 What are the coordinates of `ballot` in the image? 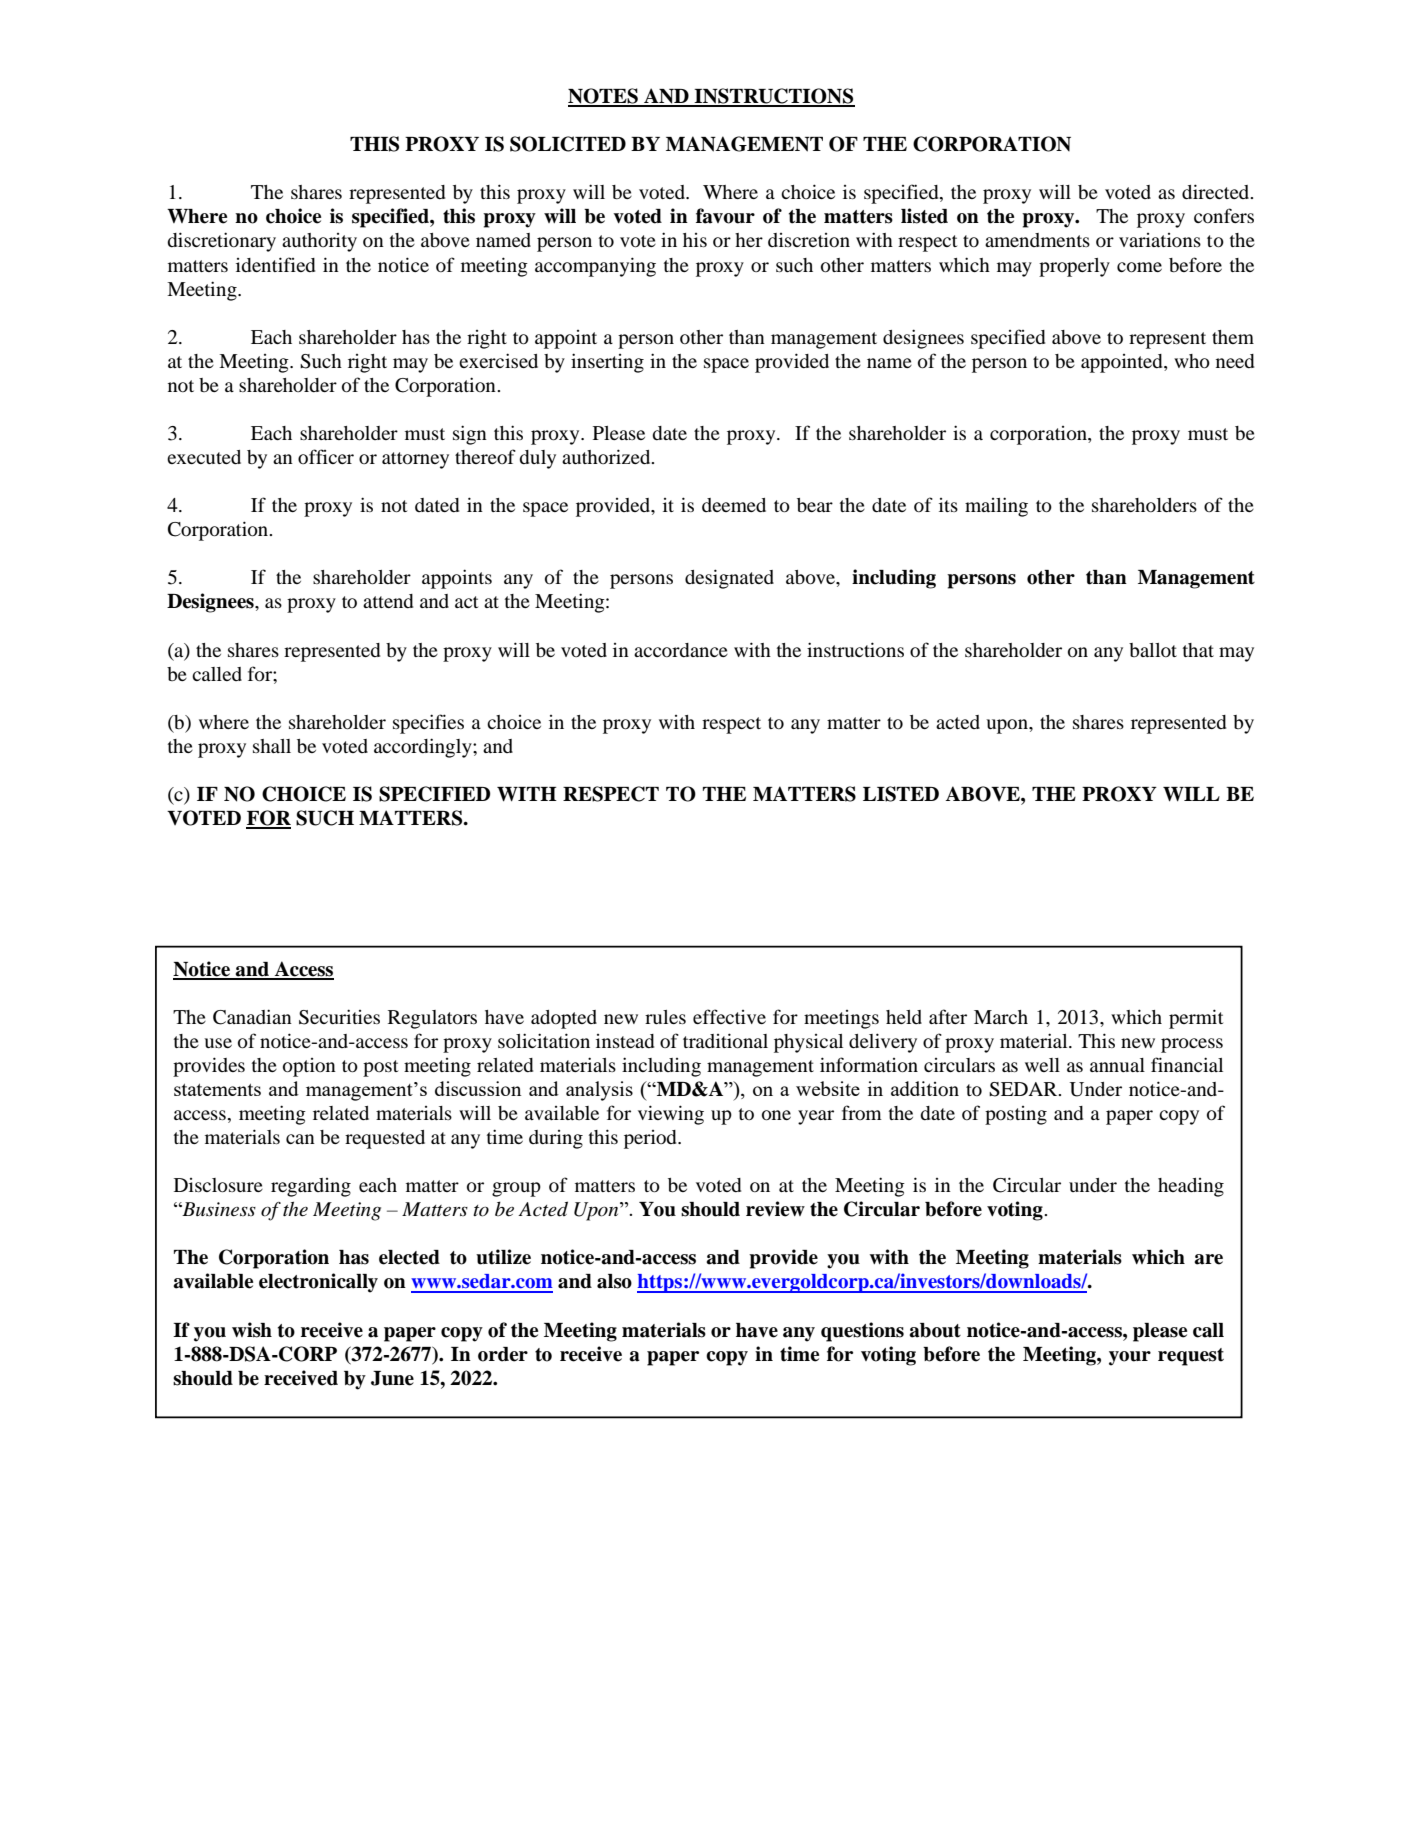 It's located at (1153, 650).
